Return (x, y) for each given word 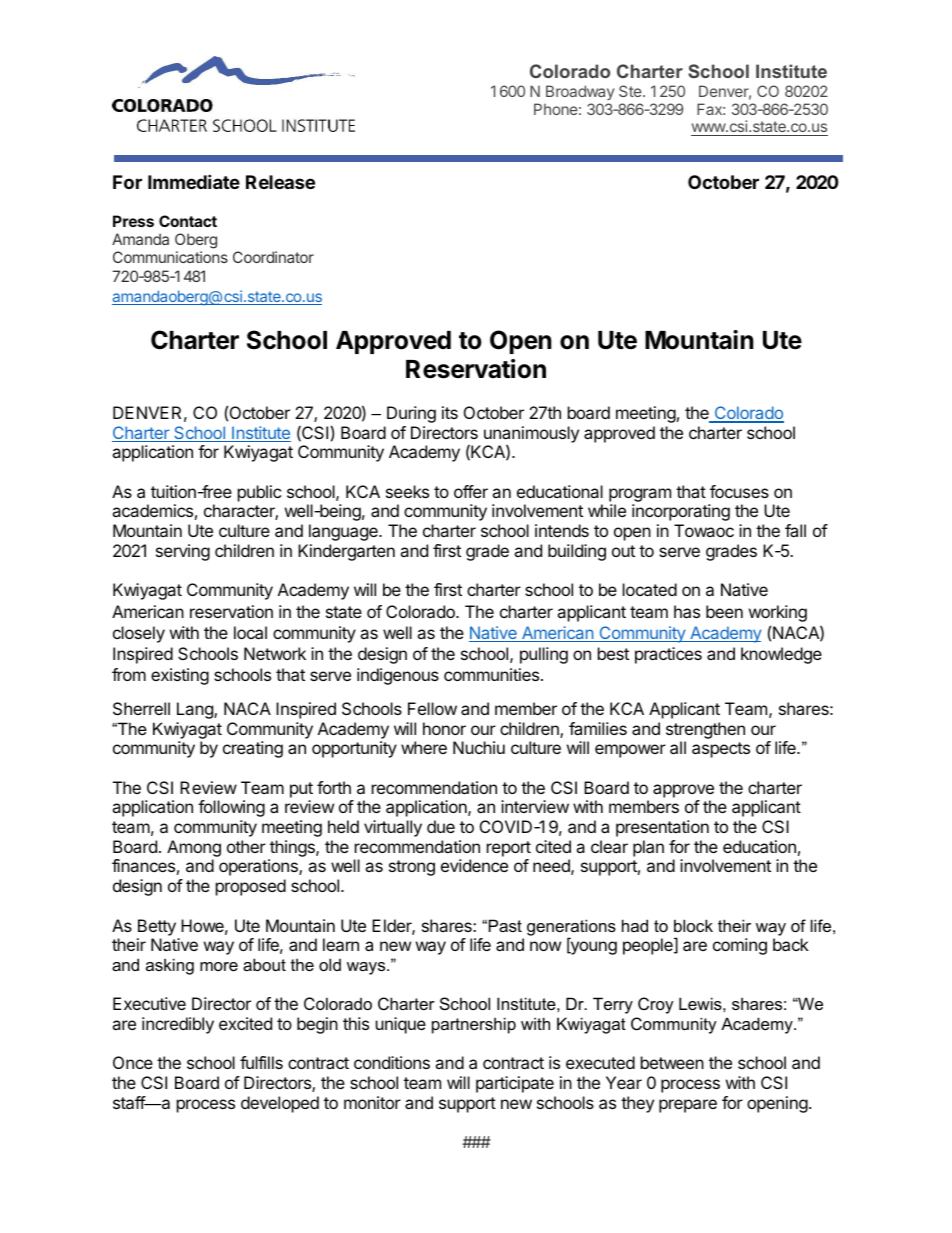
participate (515, 1084)
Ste (631, 91)
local (250, 632)
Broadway (580, 92)
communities (491, 674)
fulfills (261, 1062)
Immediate (194, 181)
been (724, 611)
